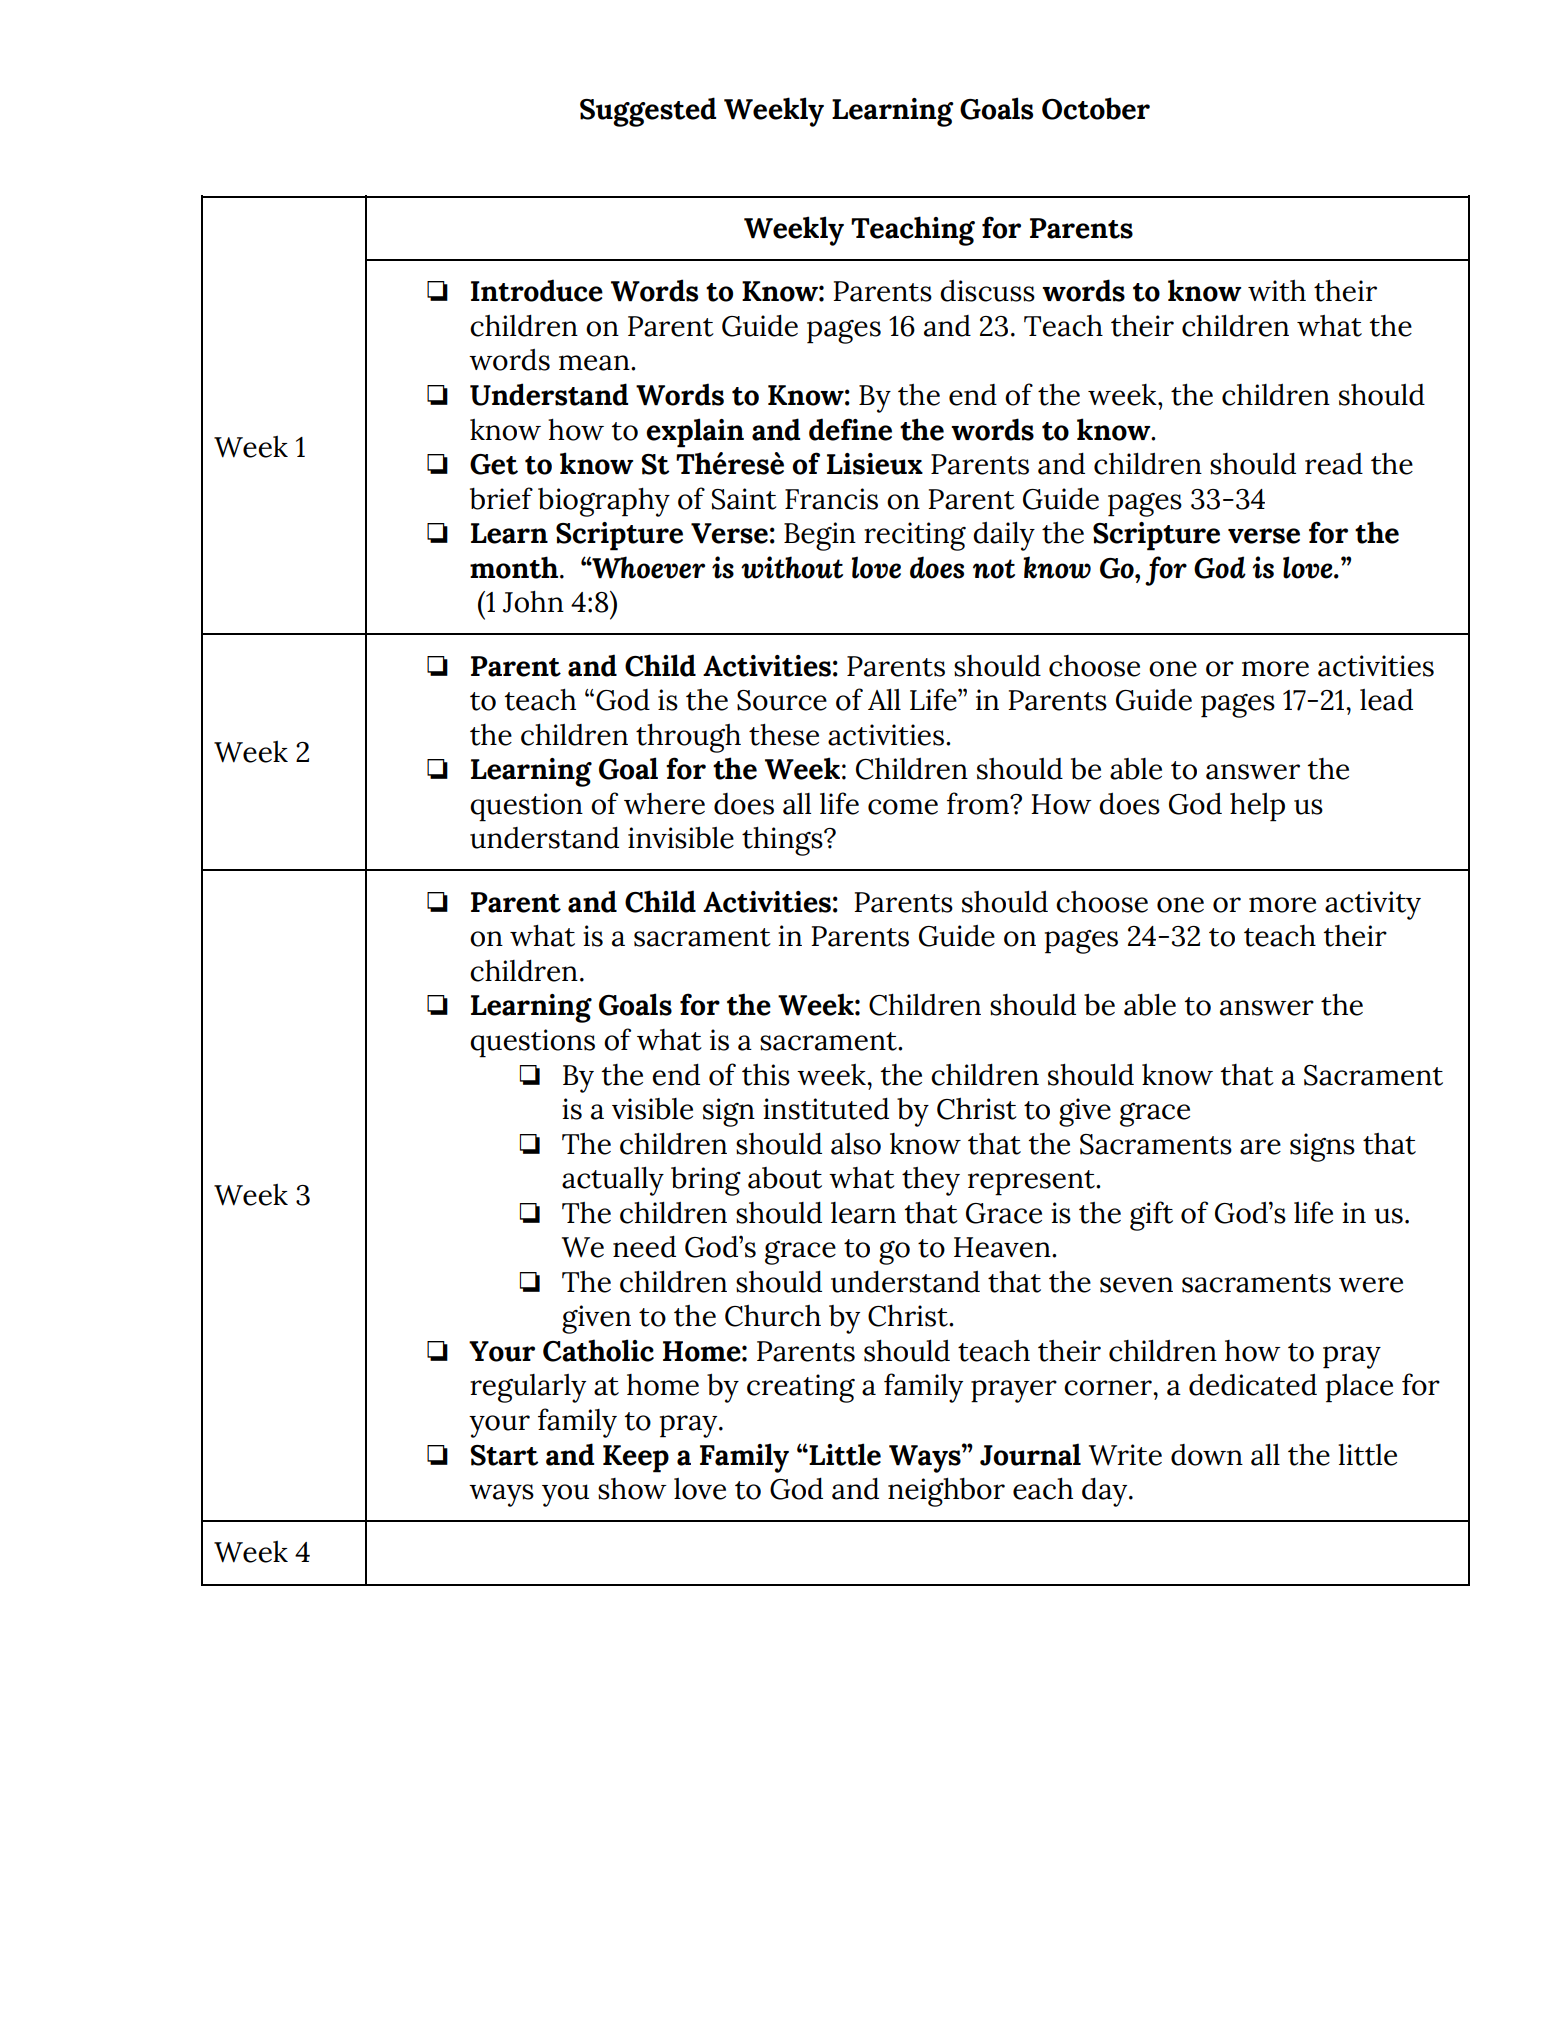 The height and width of the document is (2027, 1566). Describe the element at coordinates (1096, 108) in the document. I see `October` at that location.
